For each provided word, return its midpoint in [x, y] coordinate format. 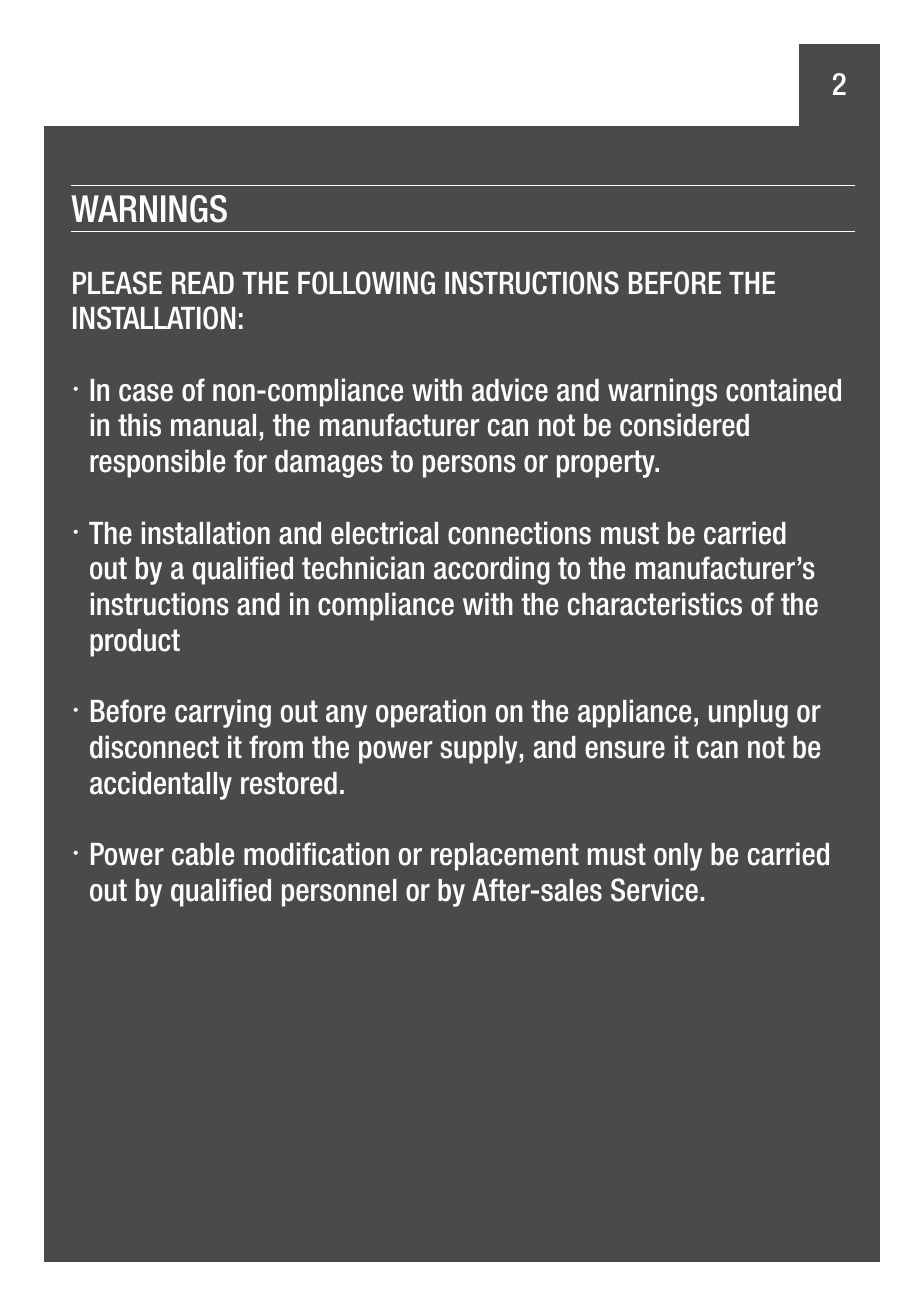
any [346, 716]
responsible [157, 463]
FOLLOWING [366, 283]
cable [203, 854]
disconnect [154, 747]
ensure [625, 750]
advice [510, 390]
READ [203, 283]
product [135, 643]
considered [684, 425]
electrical [384, 533]
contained [783, 390]
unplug [748, 714]
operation [431, 713]
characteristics [655, 604]
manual [213, 425]
